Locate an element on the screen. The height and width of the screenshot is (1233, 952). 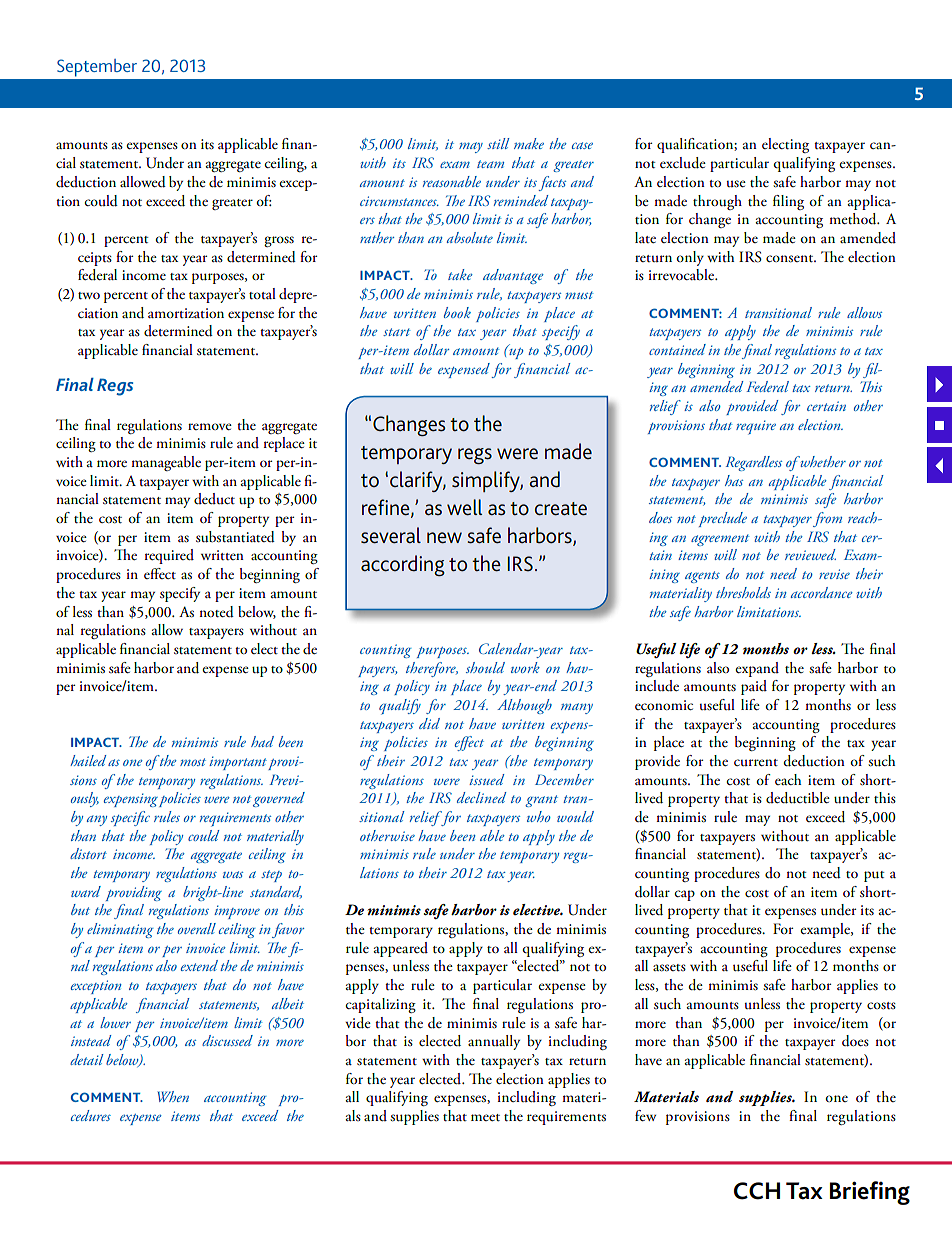
meet is located at coordinates (485, 1118).
